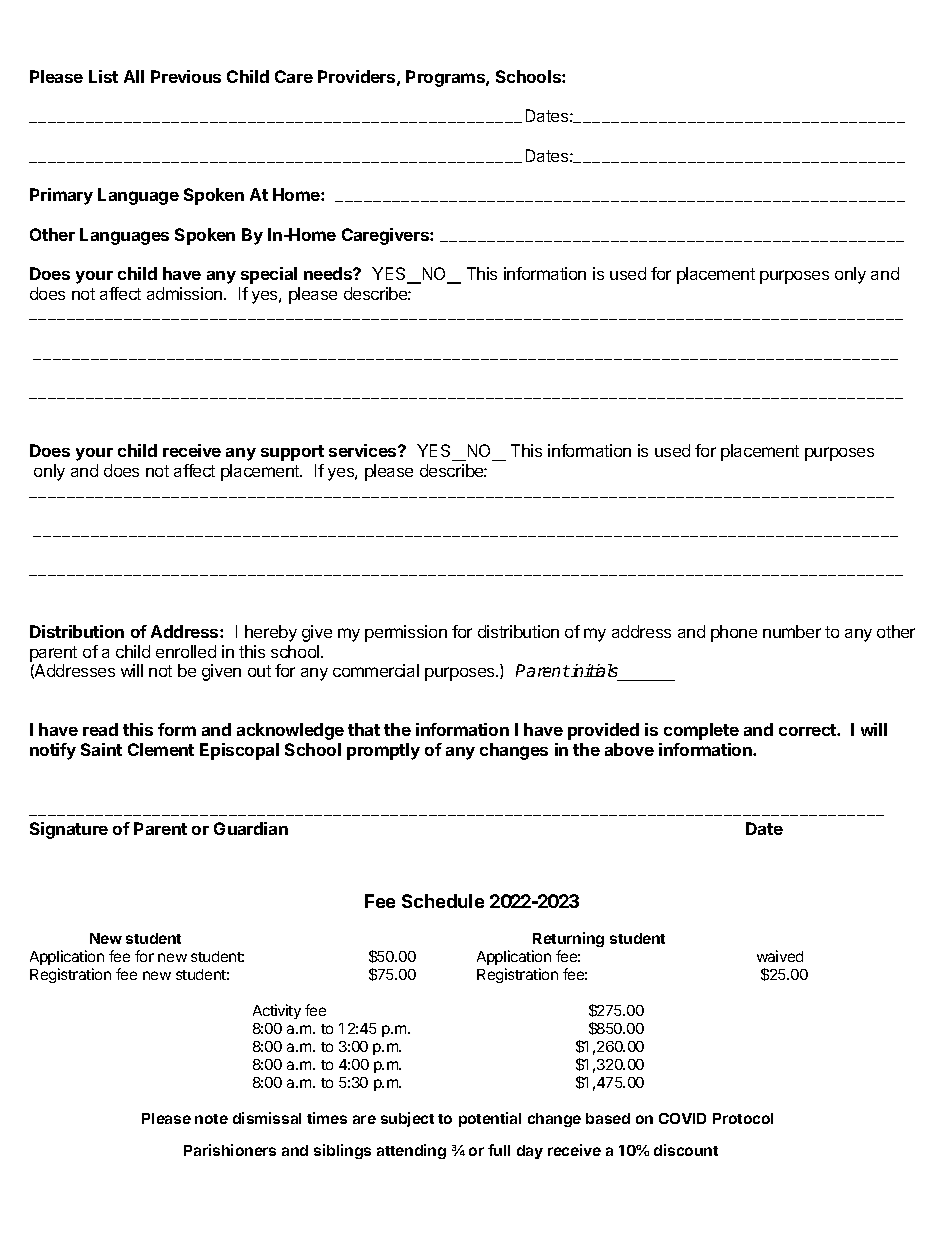  Describe the element at coordinates (269, 275) in the image. I see `special` at that location.
